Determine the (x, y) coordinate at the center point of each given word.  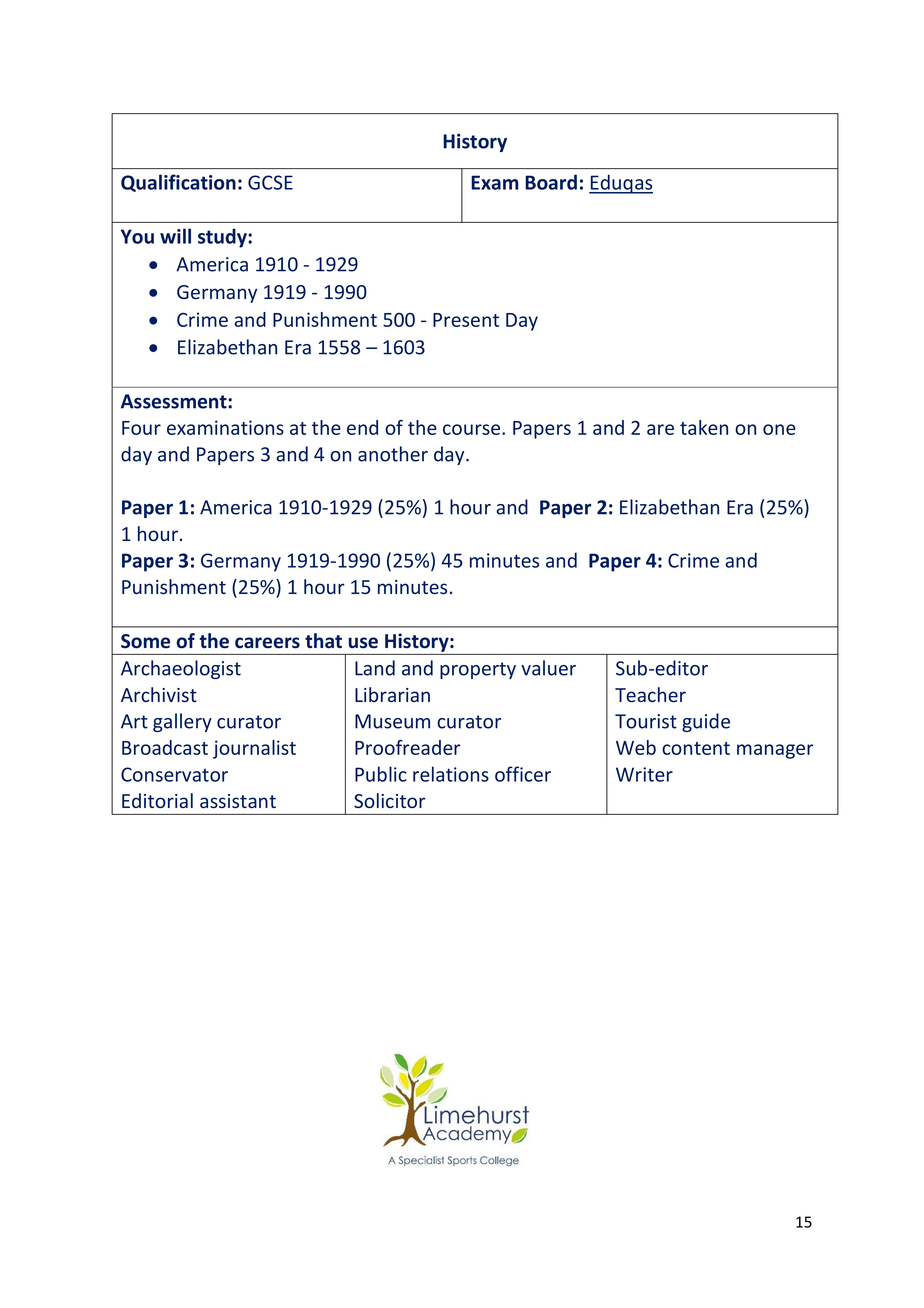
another (393, 454)
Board (551, 182)
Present (466, 320)
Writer (644, 774)
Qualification (178, 183)
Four (141, 428)
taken (704, 427)
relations (451, 774)
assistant (238, 801)
